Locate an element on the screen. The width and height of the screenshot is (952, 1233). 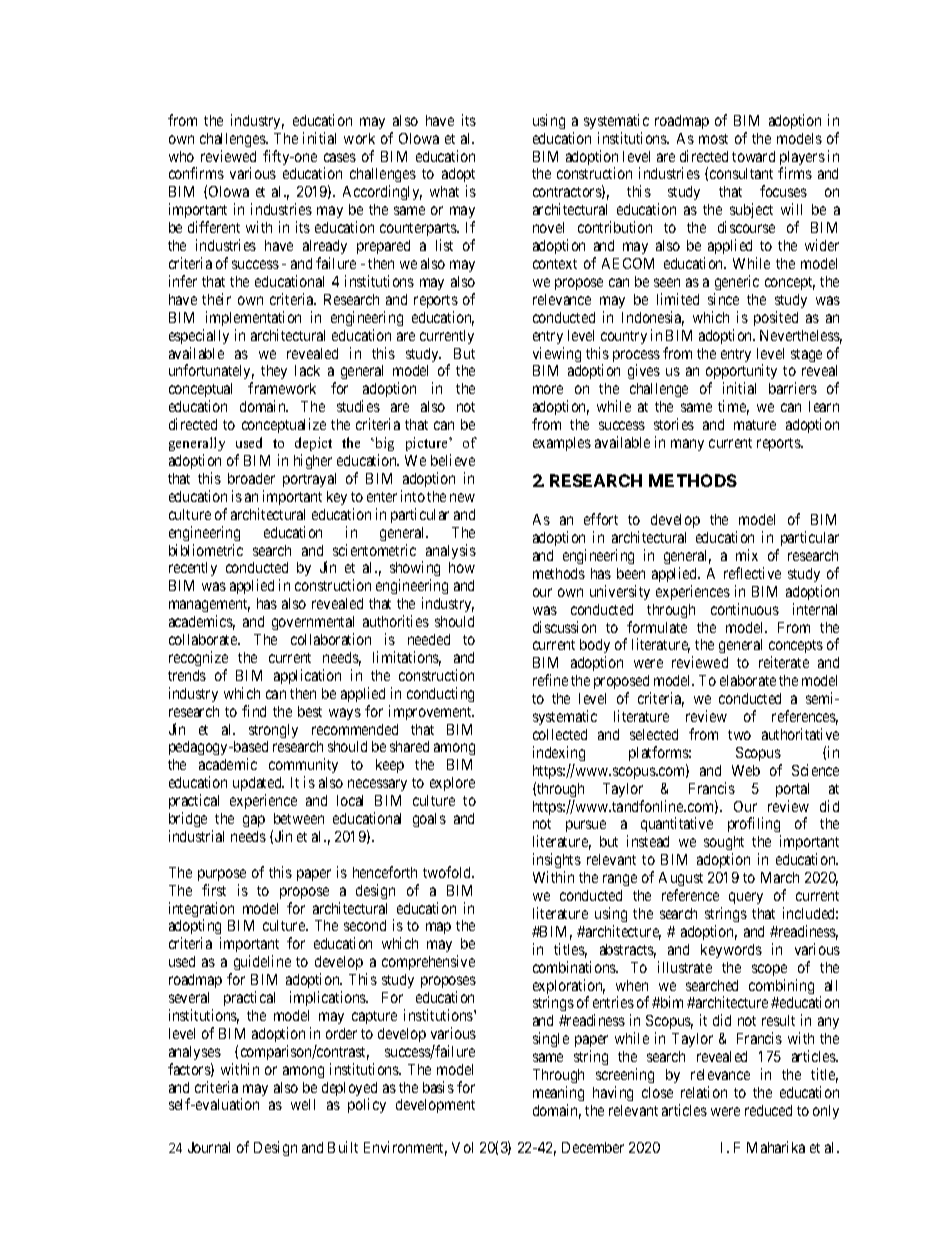
discussion is located at coordinates (564, 627).
